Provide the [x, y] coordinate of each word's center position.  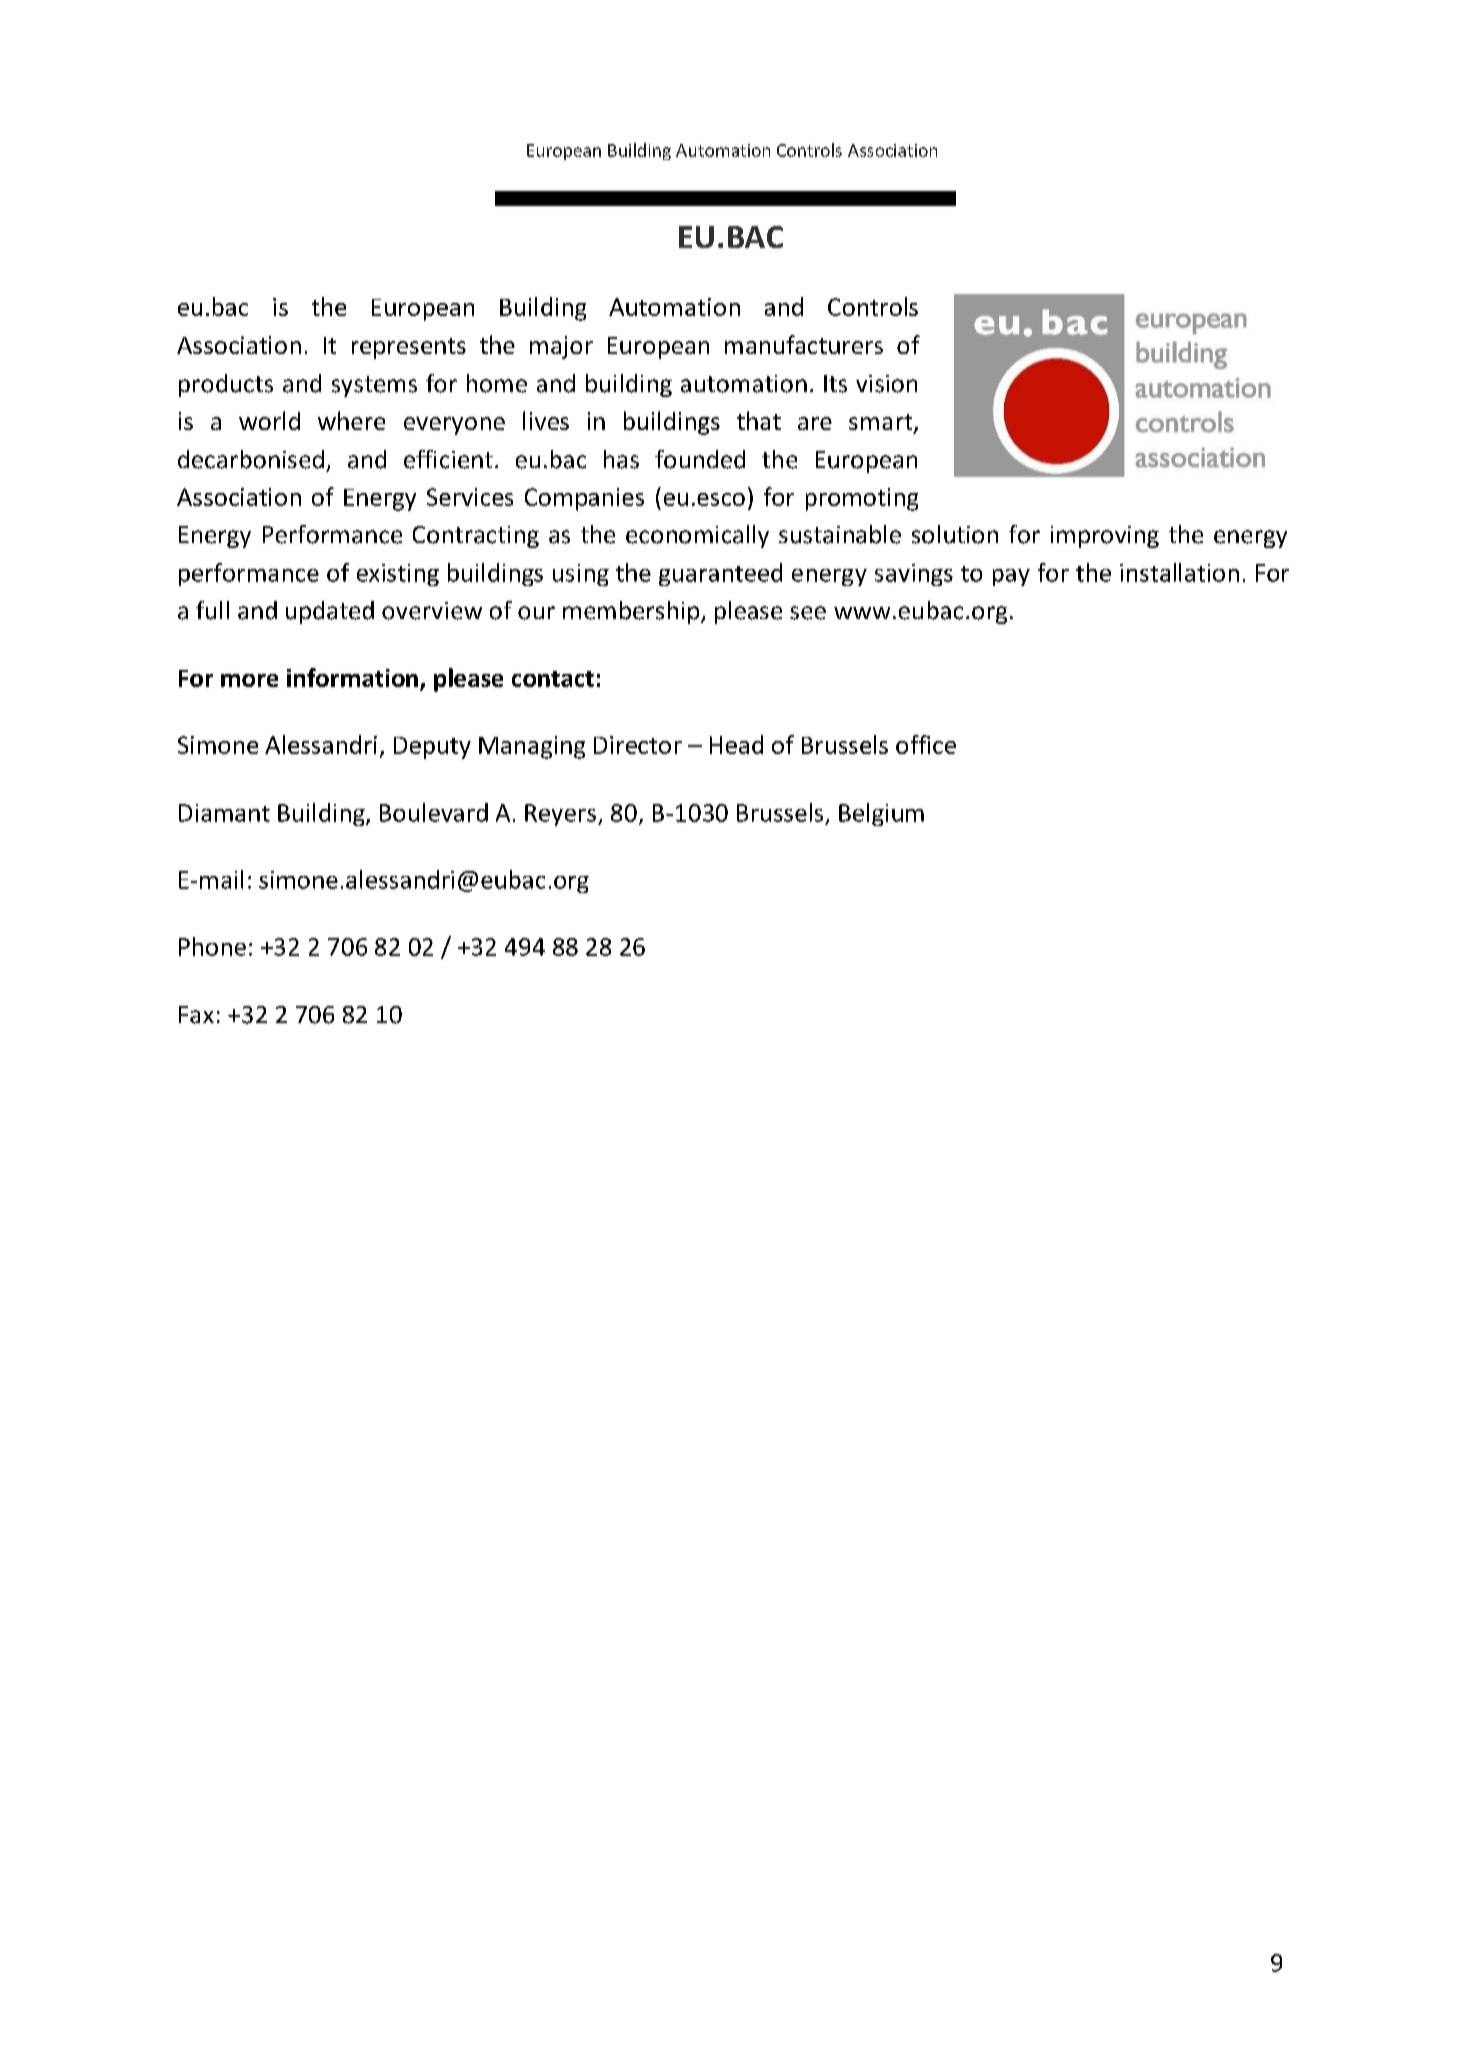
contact [553, 679]
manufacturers [804, 344]
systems [374, 386]
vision [886, 384]
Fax [196, 1015]
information [352, 677]
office [926, 744]
